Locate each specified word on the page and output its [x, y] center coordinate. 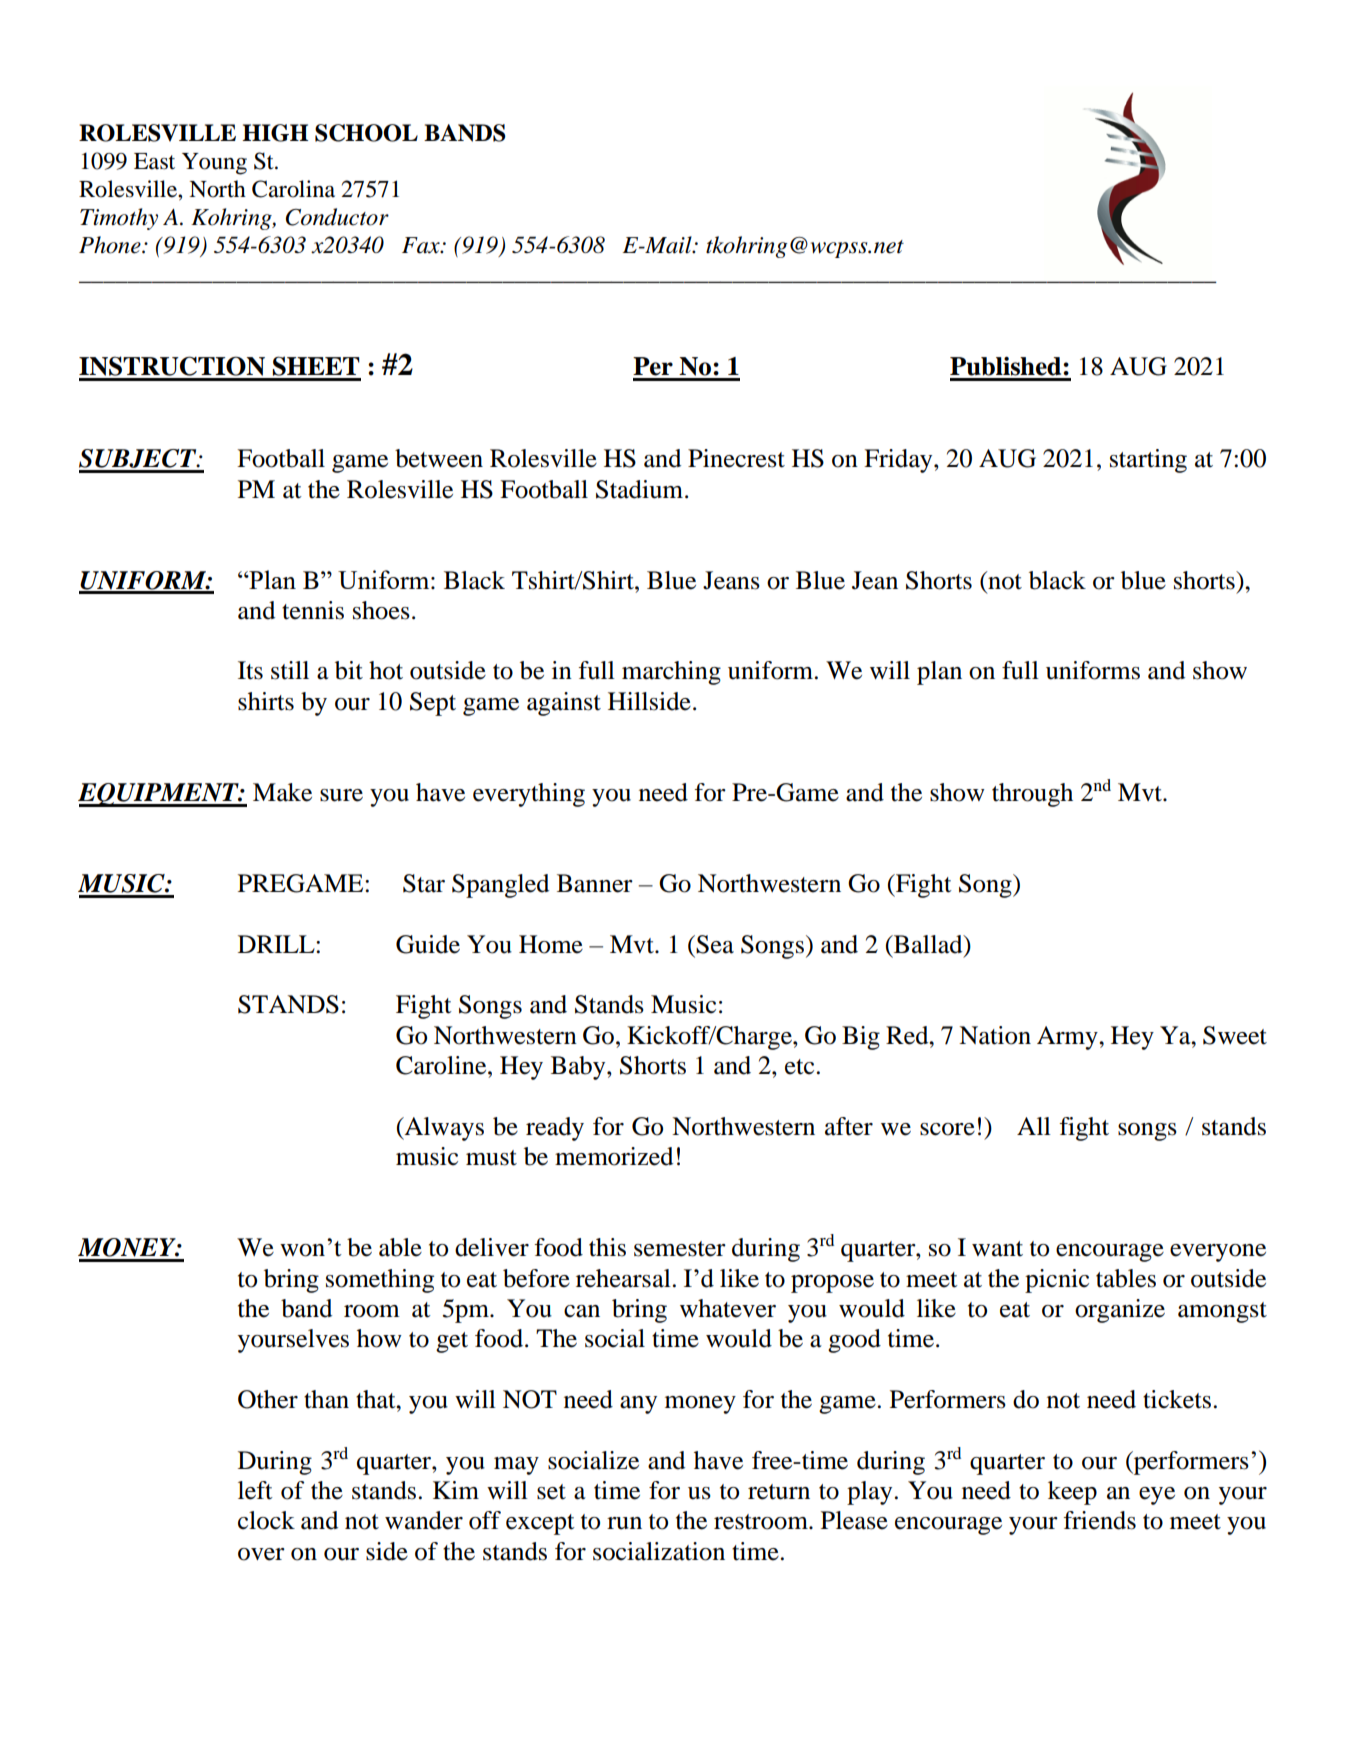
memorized [614, 1156]
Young [214, 164]
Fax [422, 245]
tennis [313, 610]
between [439, 458]
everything [529, 795]
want [997, 1249]
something [380, 1281]
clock [266, 1520]
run [624, 1523]
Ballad [928, 944]
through [1032, 795]
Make [282, 792]
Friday [899, 461]
